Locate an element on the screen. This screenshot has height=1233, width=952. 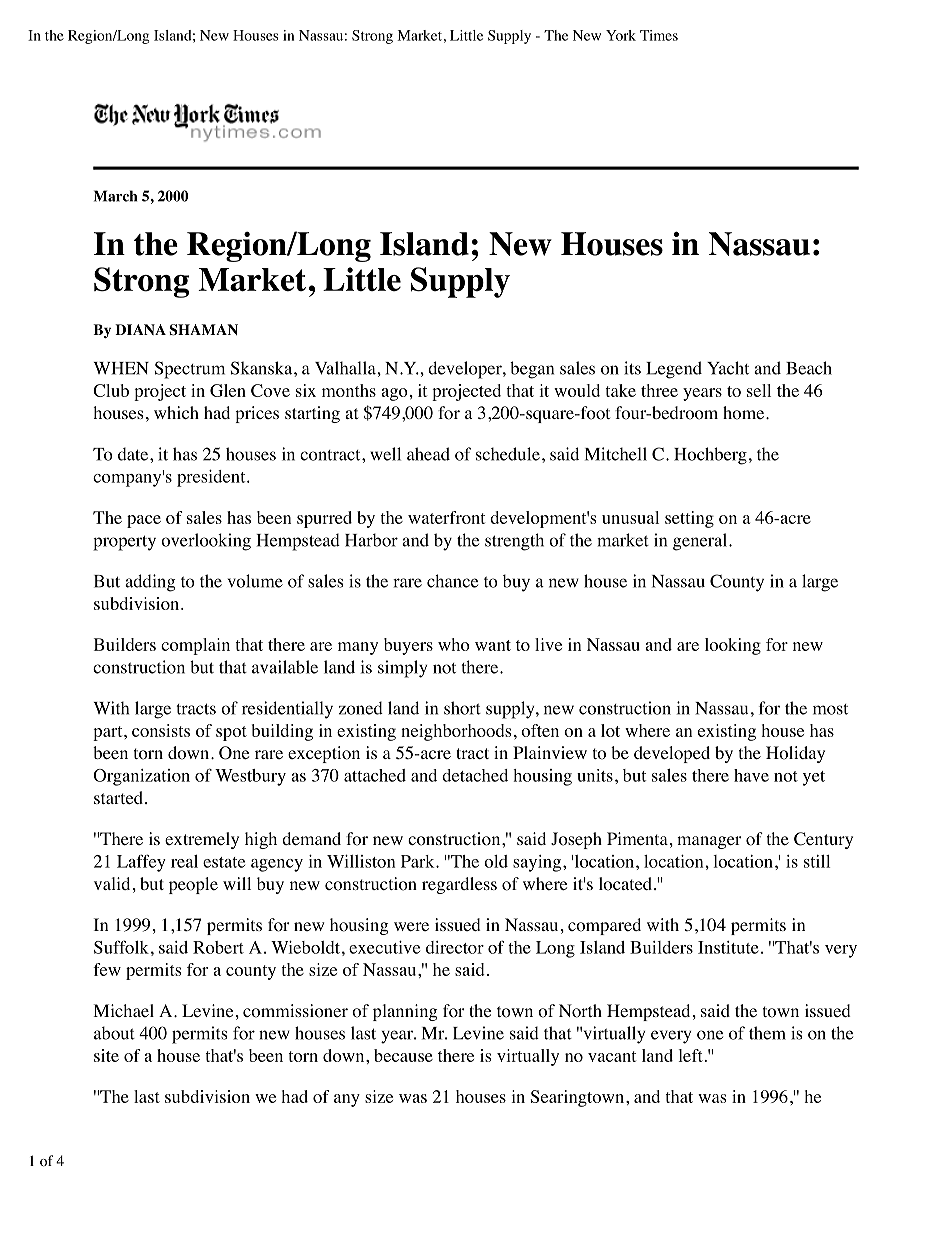
Times is located at coordinates (659, 35).
